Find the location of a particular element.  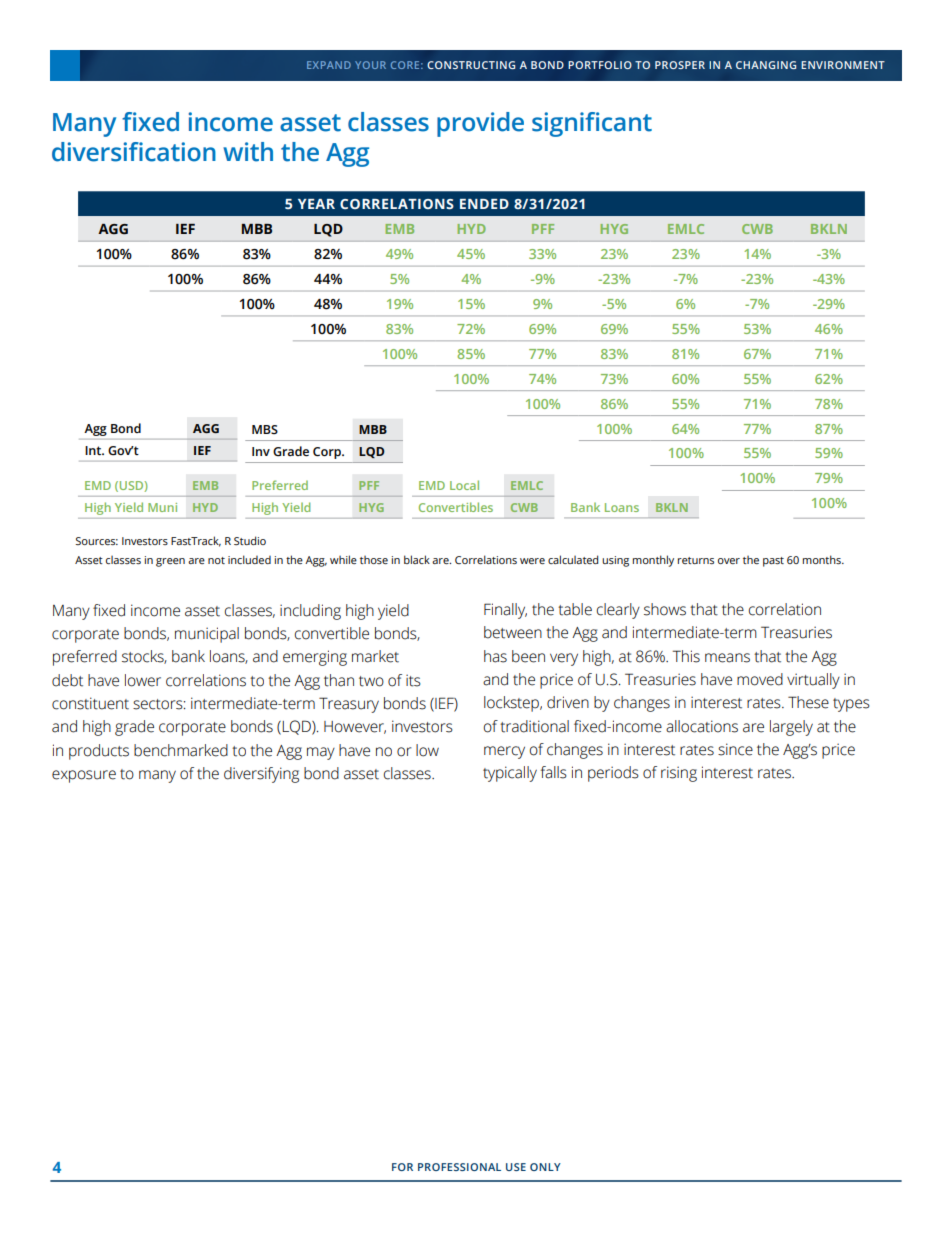

ONLY is located at coordinates (545, 1167).
